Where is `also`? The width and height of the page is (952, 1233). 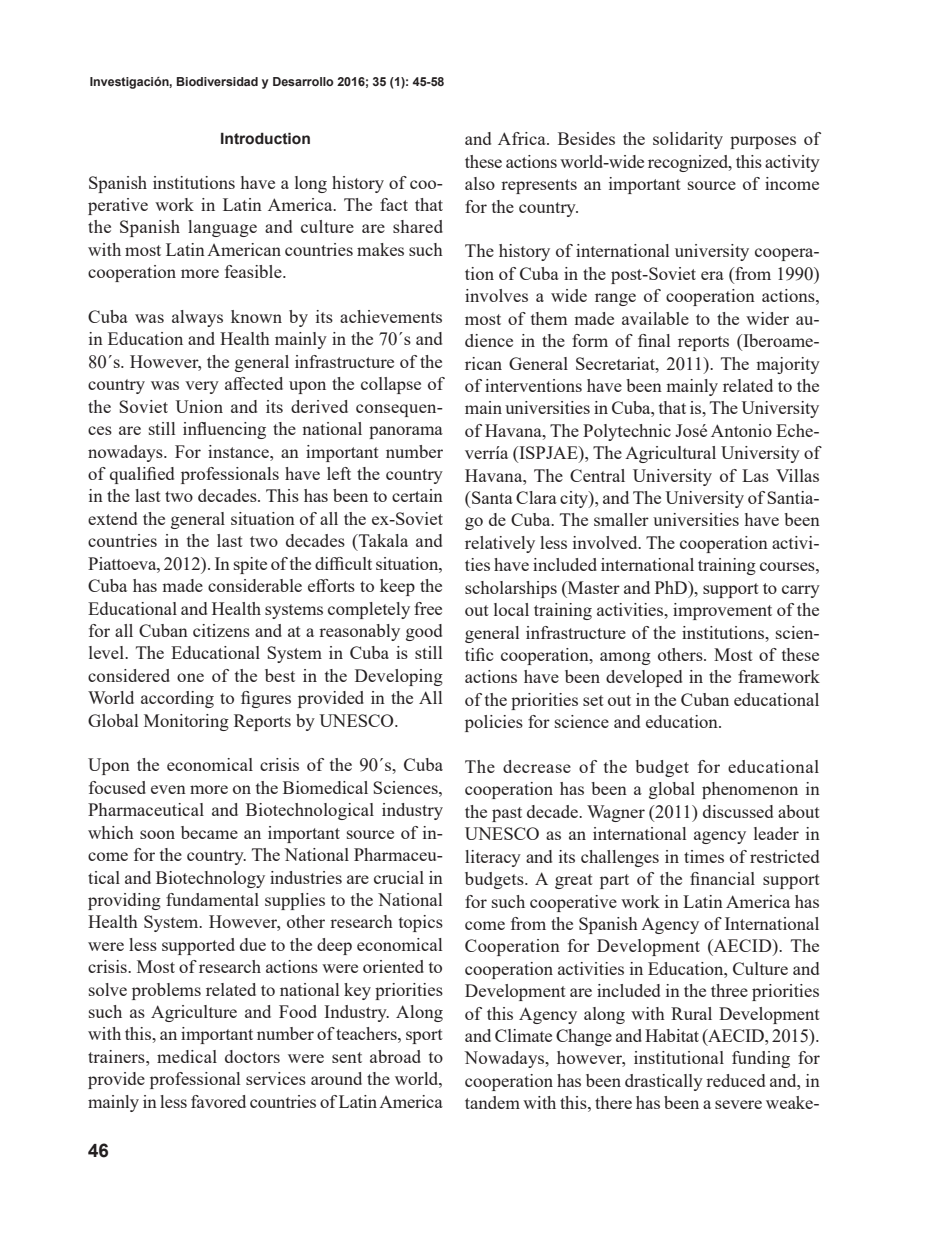
also is located at coordinates (480, 183).
